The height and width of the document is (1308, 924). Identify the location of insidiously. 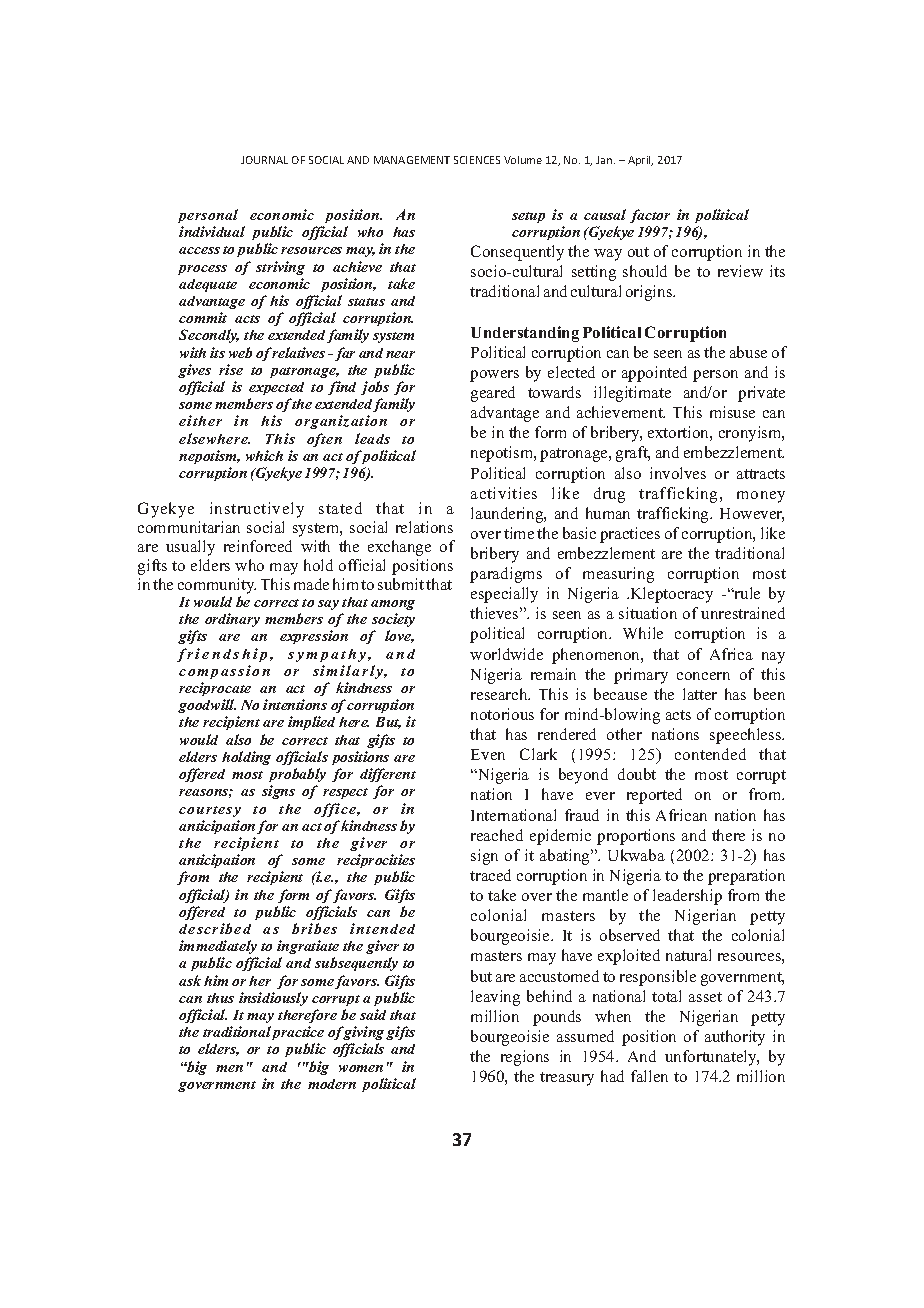
(273, 999).
